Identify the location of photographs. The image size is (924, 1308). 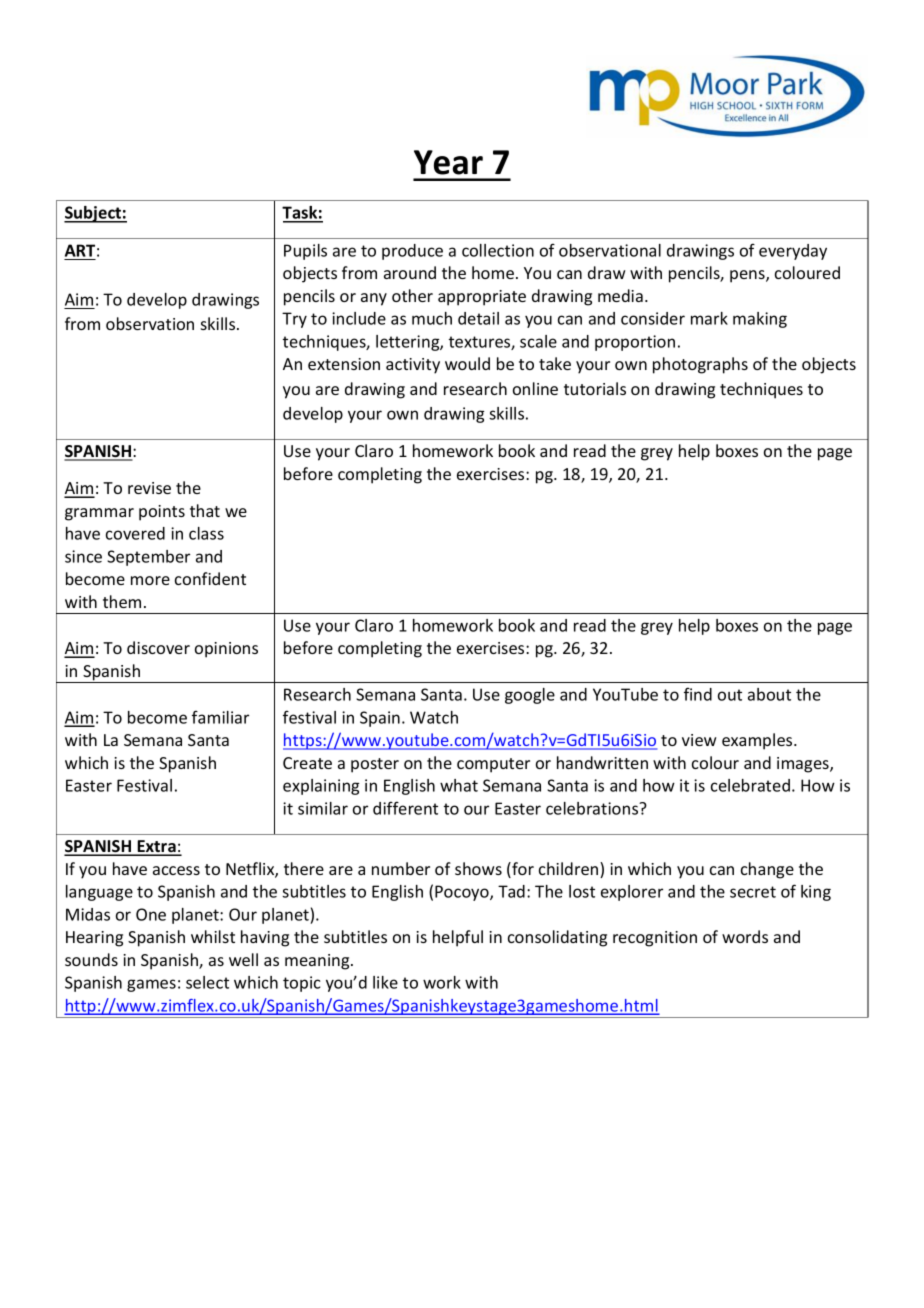
(700, 365).
